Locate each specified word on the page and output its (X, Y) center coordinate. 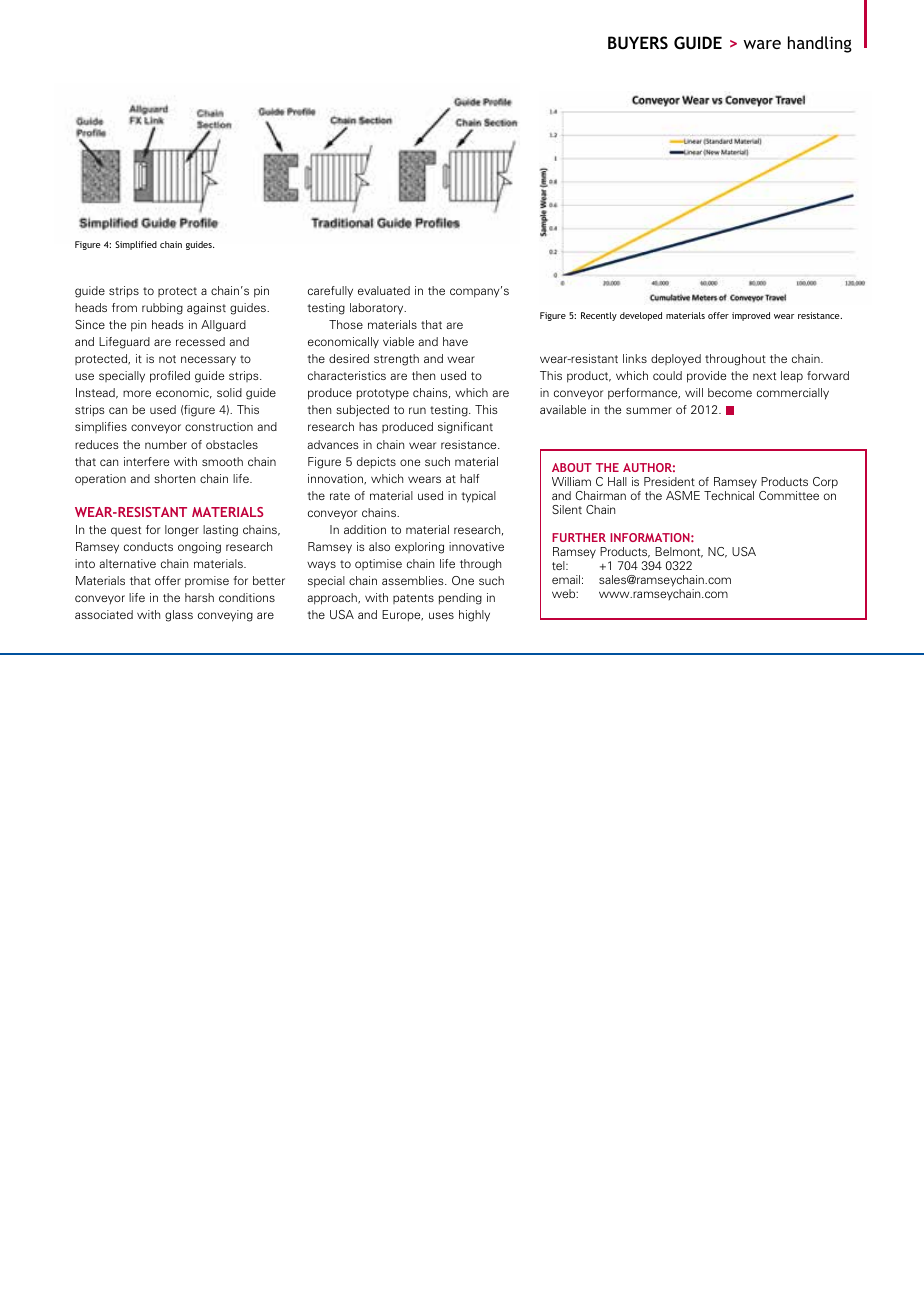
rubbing (162, 309)
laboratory (378, 309)
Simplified (136, 245)
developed (641, 316)
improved (751, 316)
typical (478, 497)
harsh (199, 597)
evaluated (384, 290)
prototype (383, 394)
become (730, 392)
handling (820, 44)
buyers (638, 42)
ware (762, 44)
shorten (174, 478)
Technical (729, 495)
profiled (170, 377)
